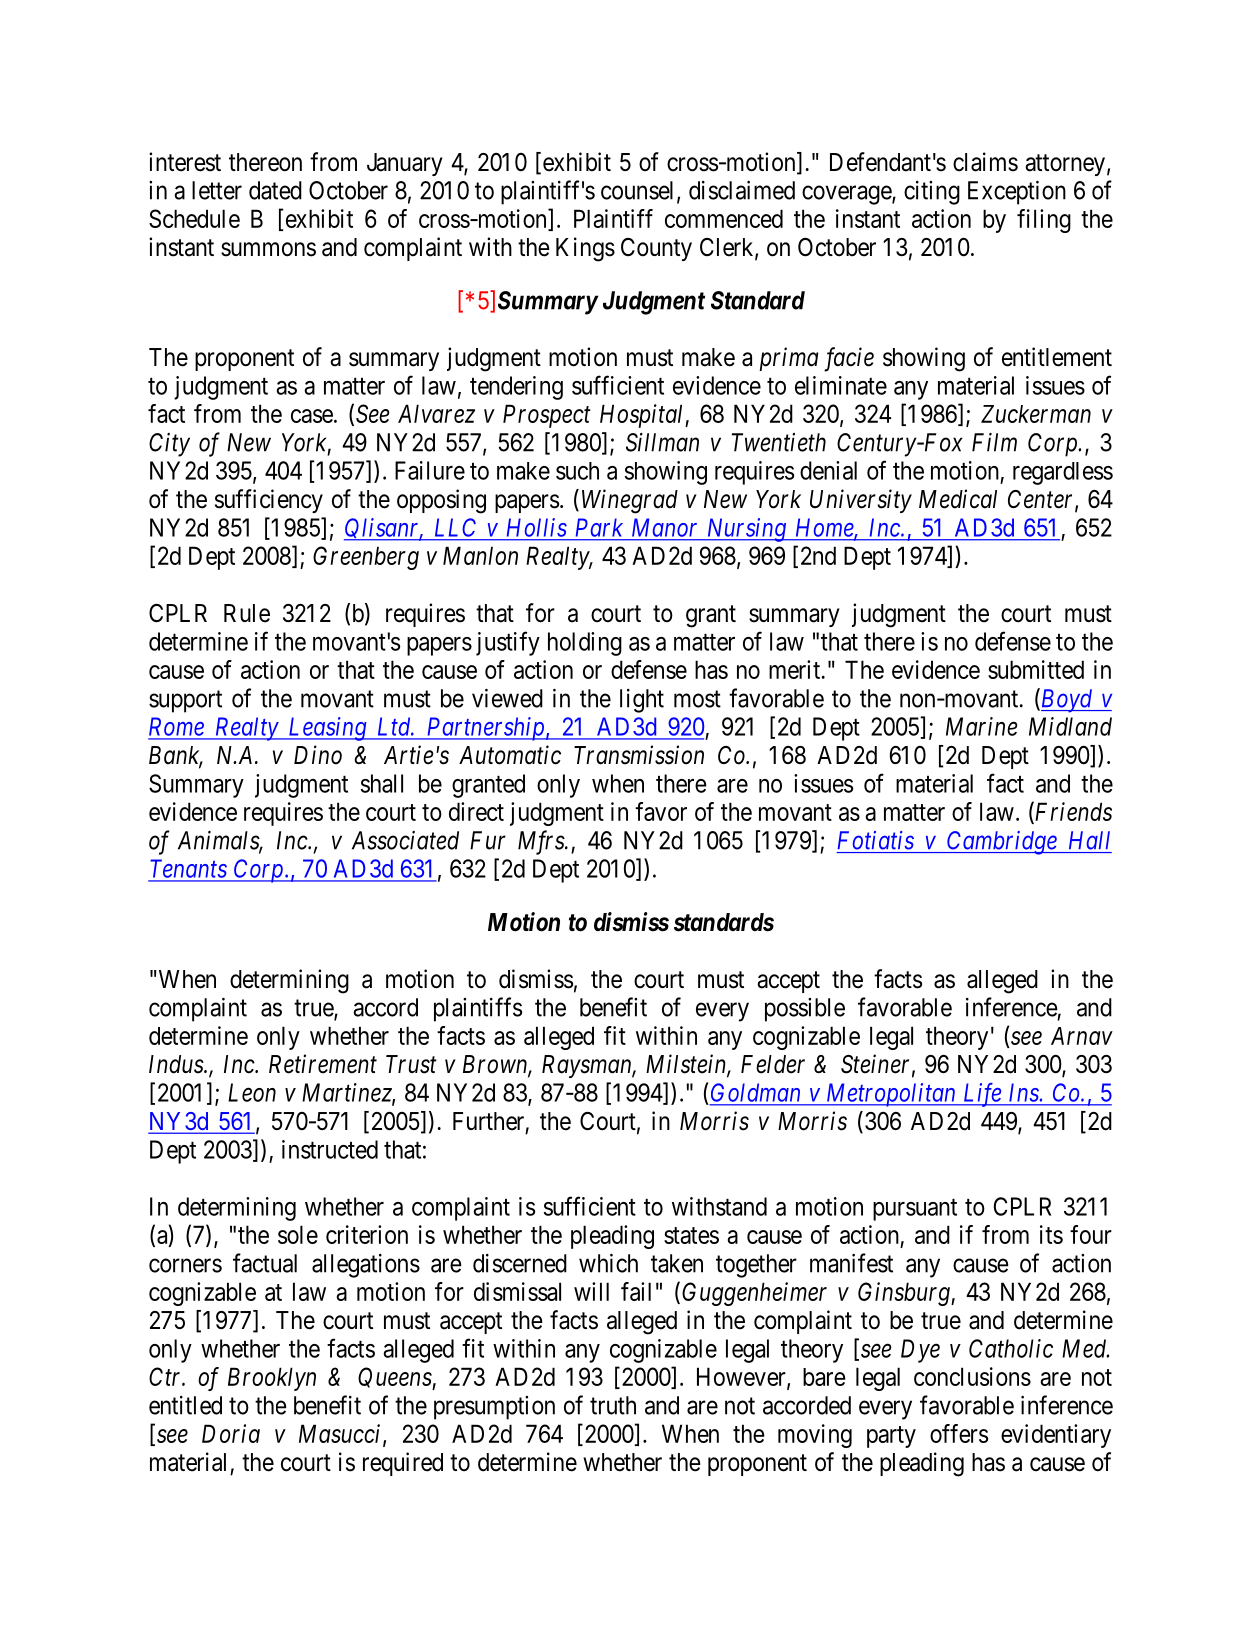 The image size is (1260, 1630). I want to click on dated, so click(275, 190).
